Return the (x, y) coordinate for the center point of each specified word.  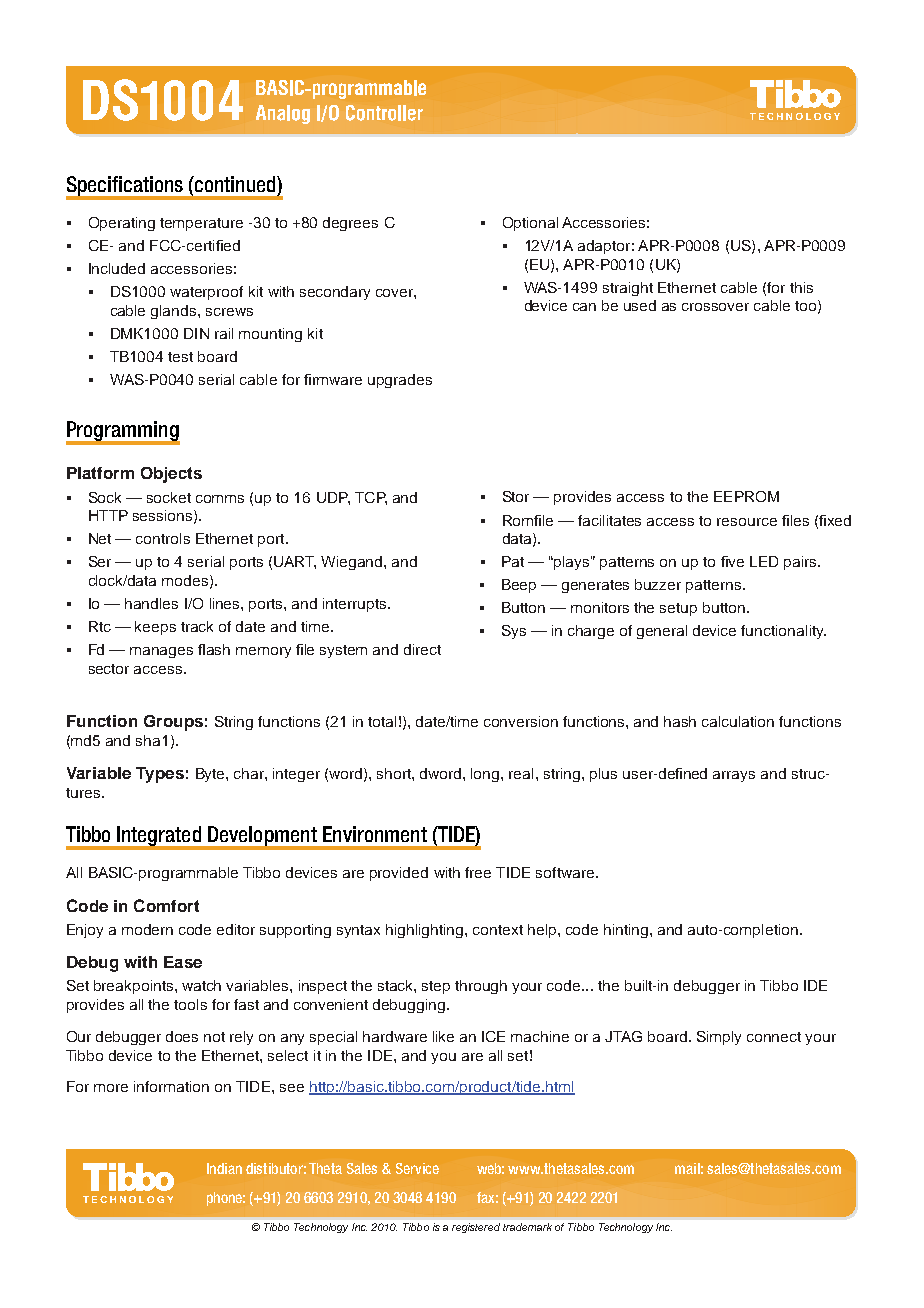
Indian (224, 1168)
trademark (527, 1227)
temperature (201, 224)
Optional (530, 224)
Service (417, 1168)
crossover (715, 307)
